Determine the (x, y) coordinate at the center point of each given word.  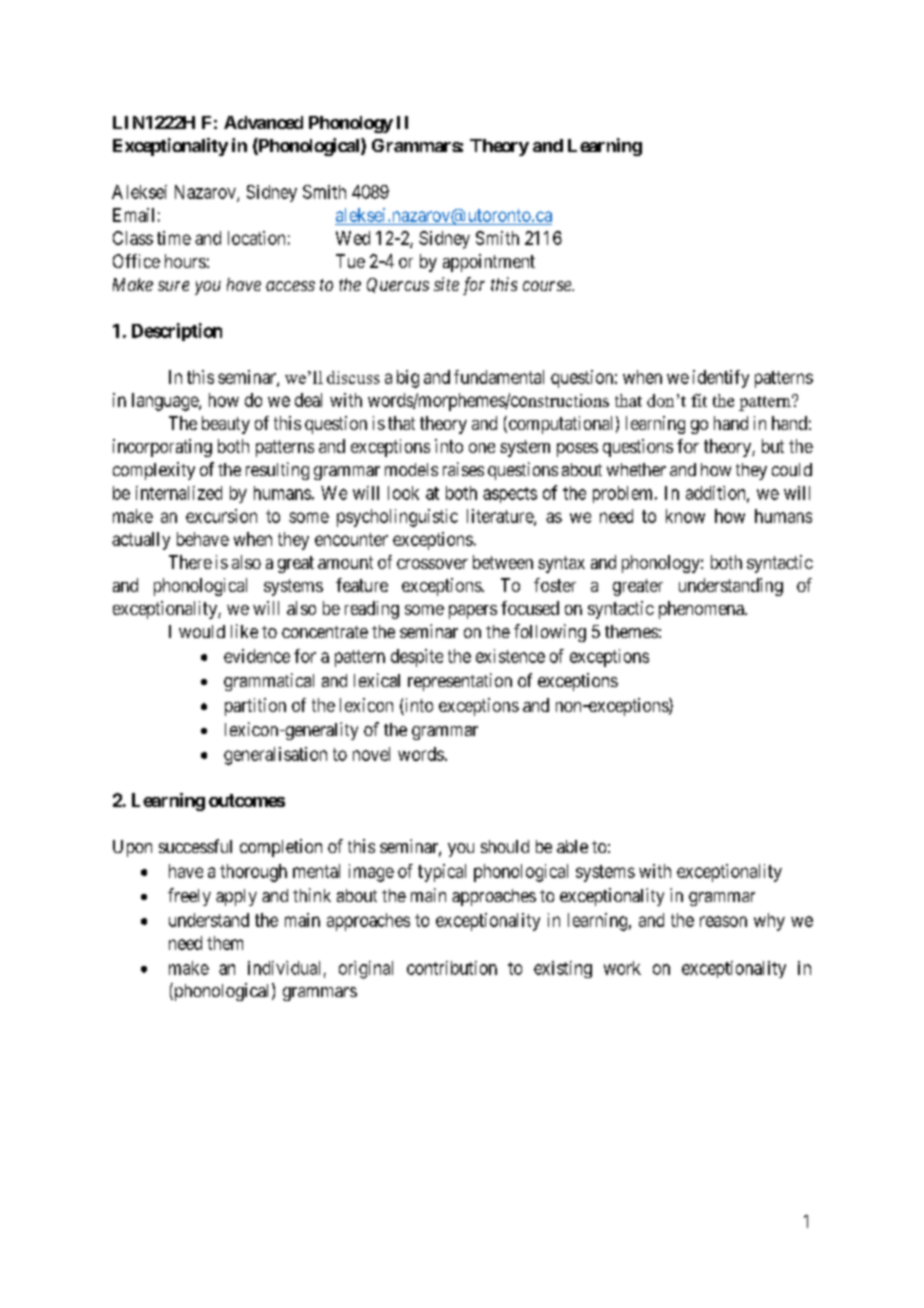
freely (189, 897)
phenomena (702, 610)
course (548, 286)
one (482, 448)
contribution (452, 968)
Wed (353, 238)
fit (699, 400)
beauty (226, 425)
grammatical (269, 682)
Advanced (263, 122)
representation (460, 682)
